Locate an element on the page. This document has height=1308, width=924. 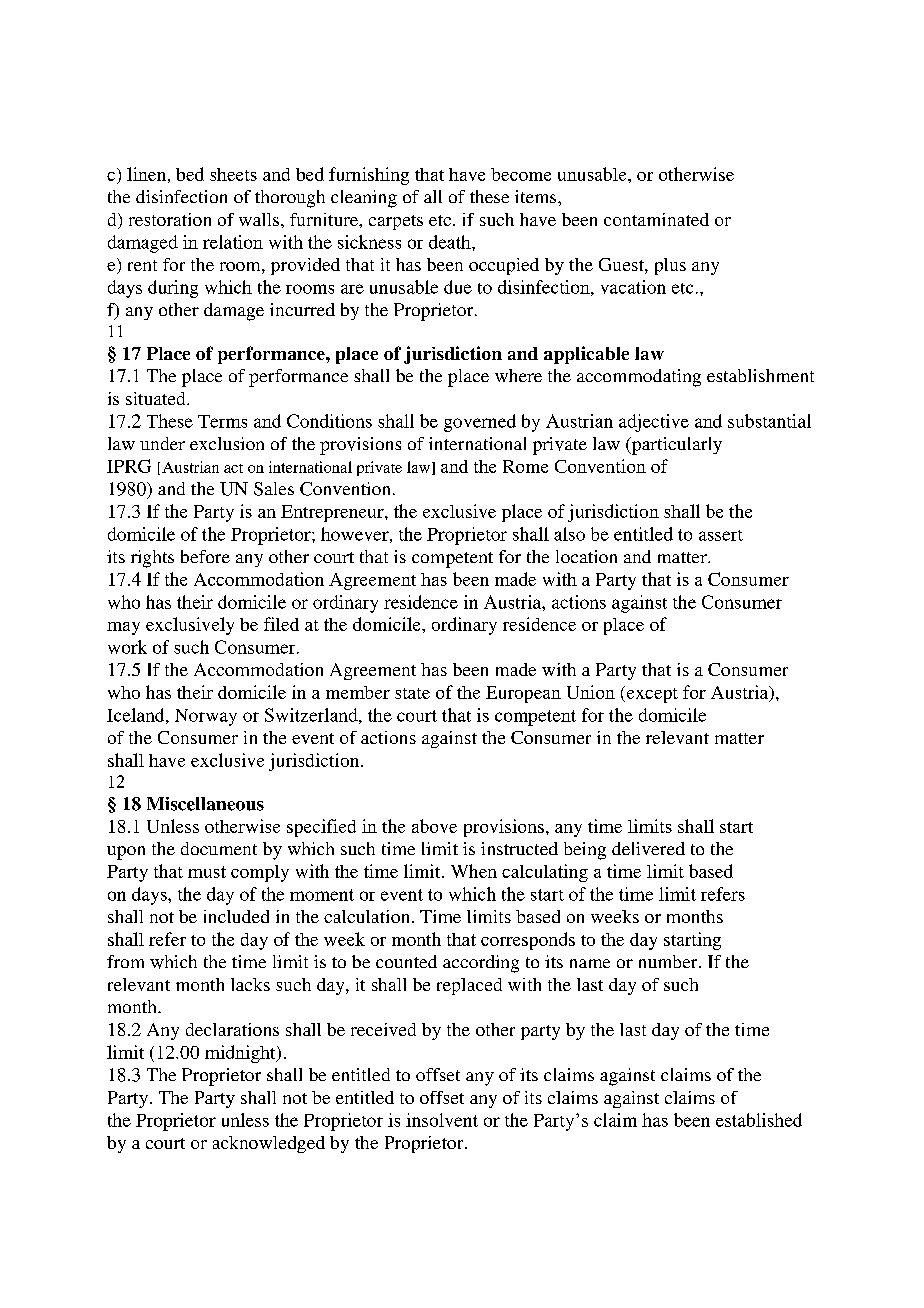
except is located at coordinates (651, 694).
